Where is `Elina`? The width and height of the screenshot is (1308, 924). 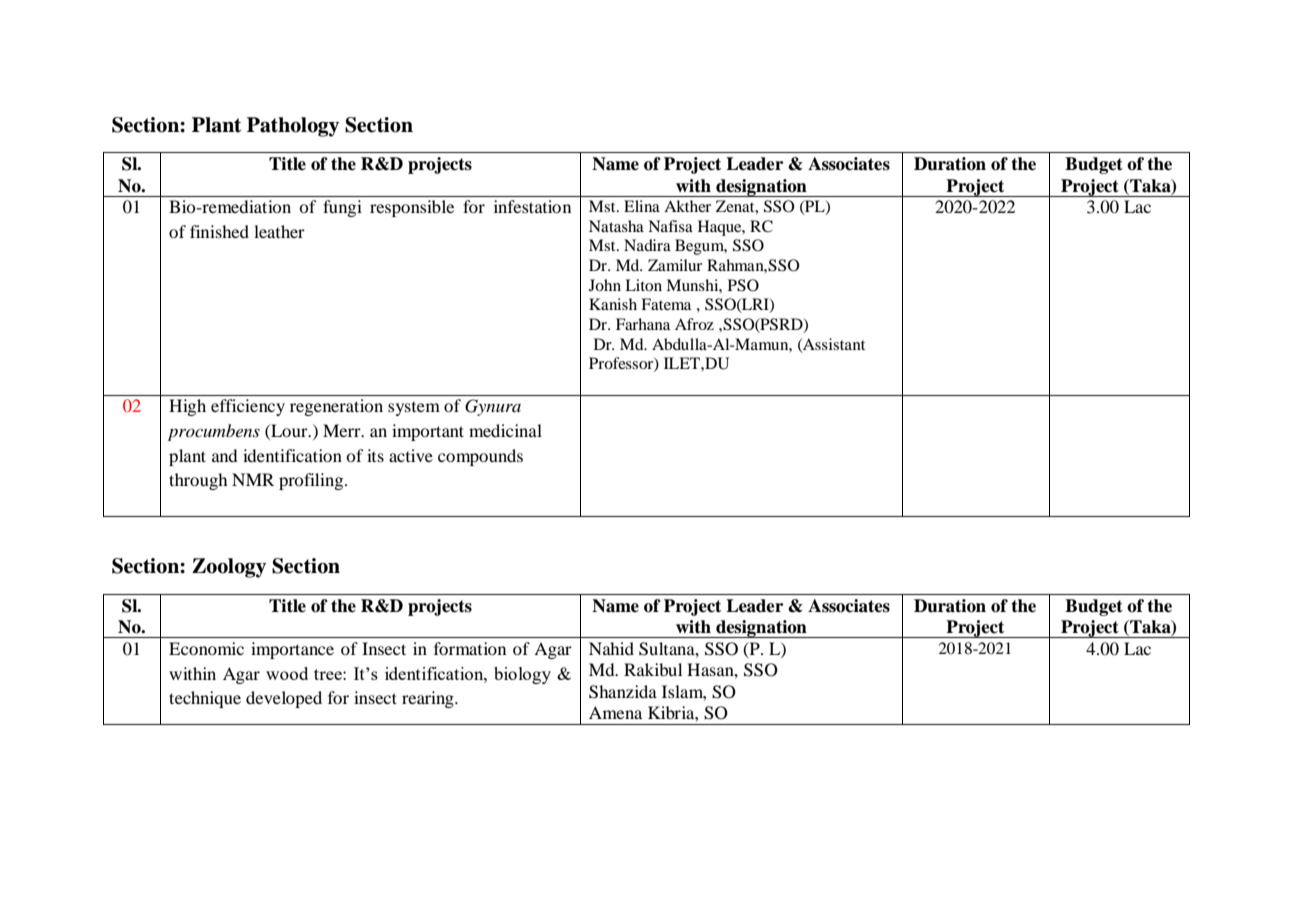 Elina is located at coordinates (642, 206).
